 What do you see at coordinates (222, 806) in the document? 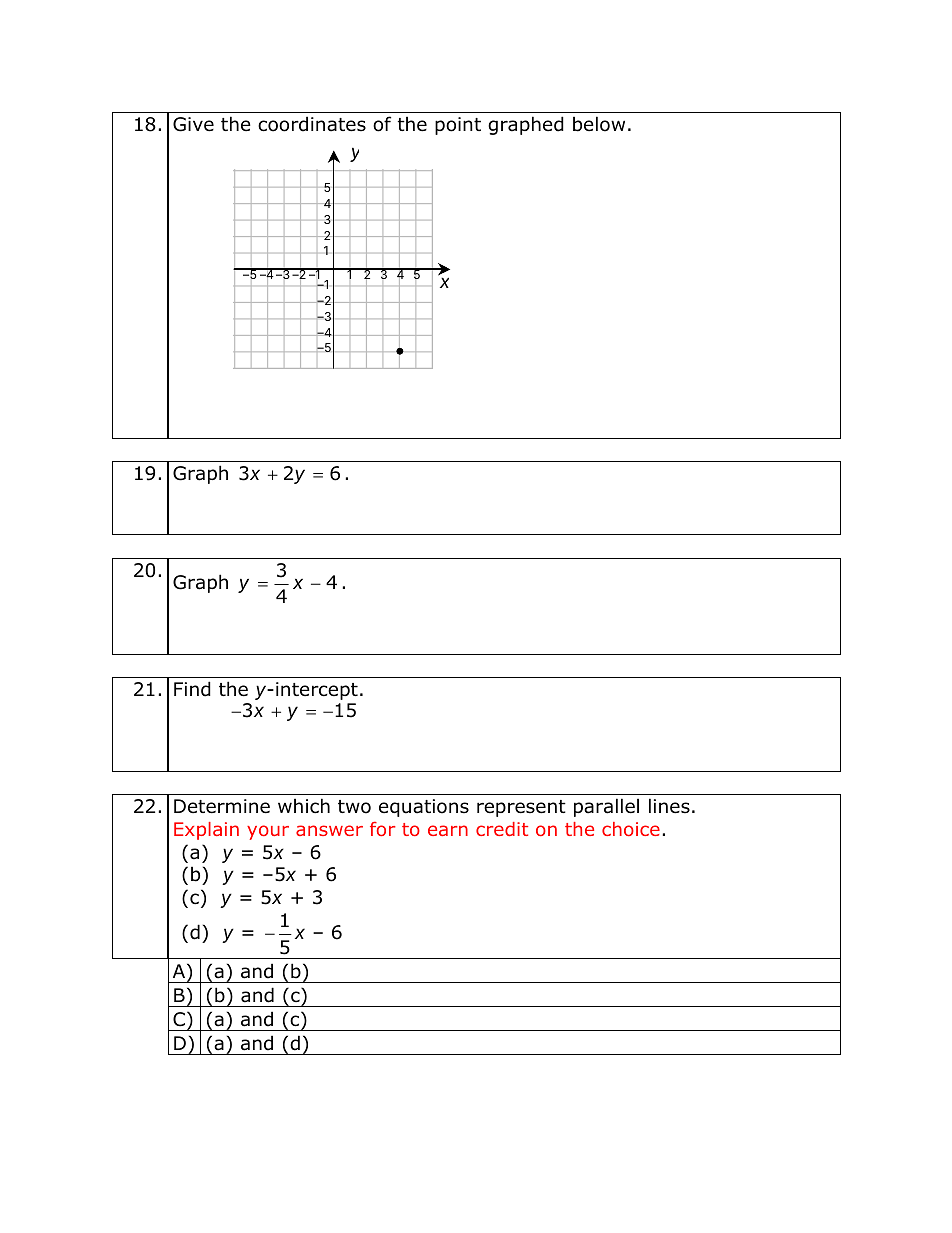
I see `Determine` at bounding box center [222, 806].
